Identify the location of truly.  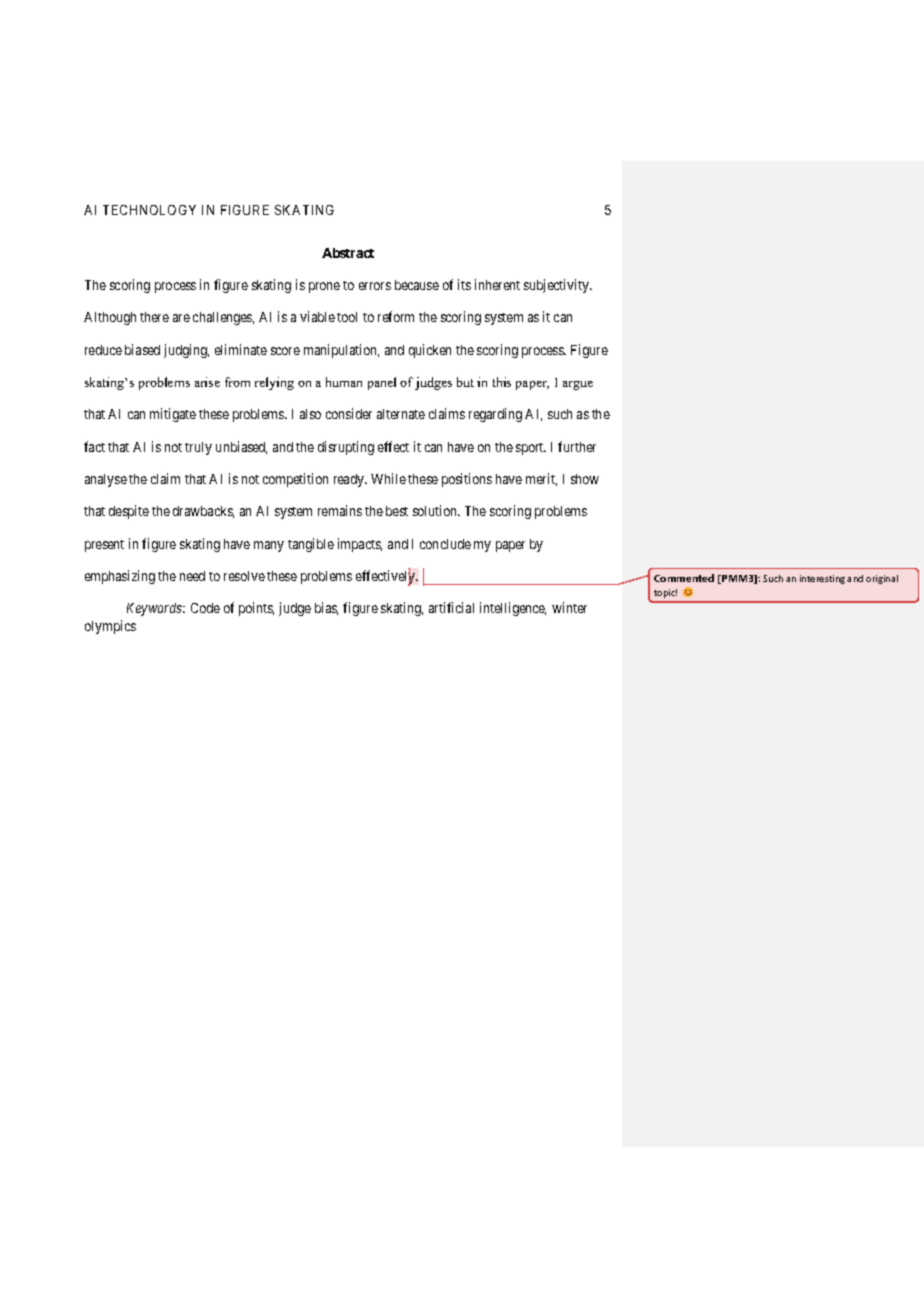
(198, 448).
